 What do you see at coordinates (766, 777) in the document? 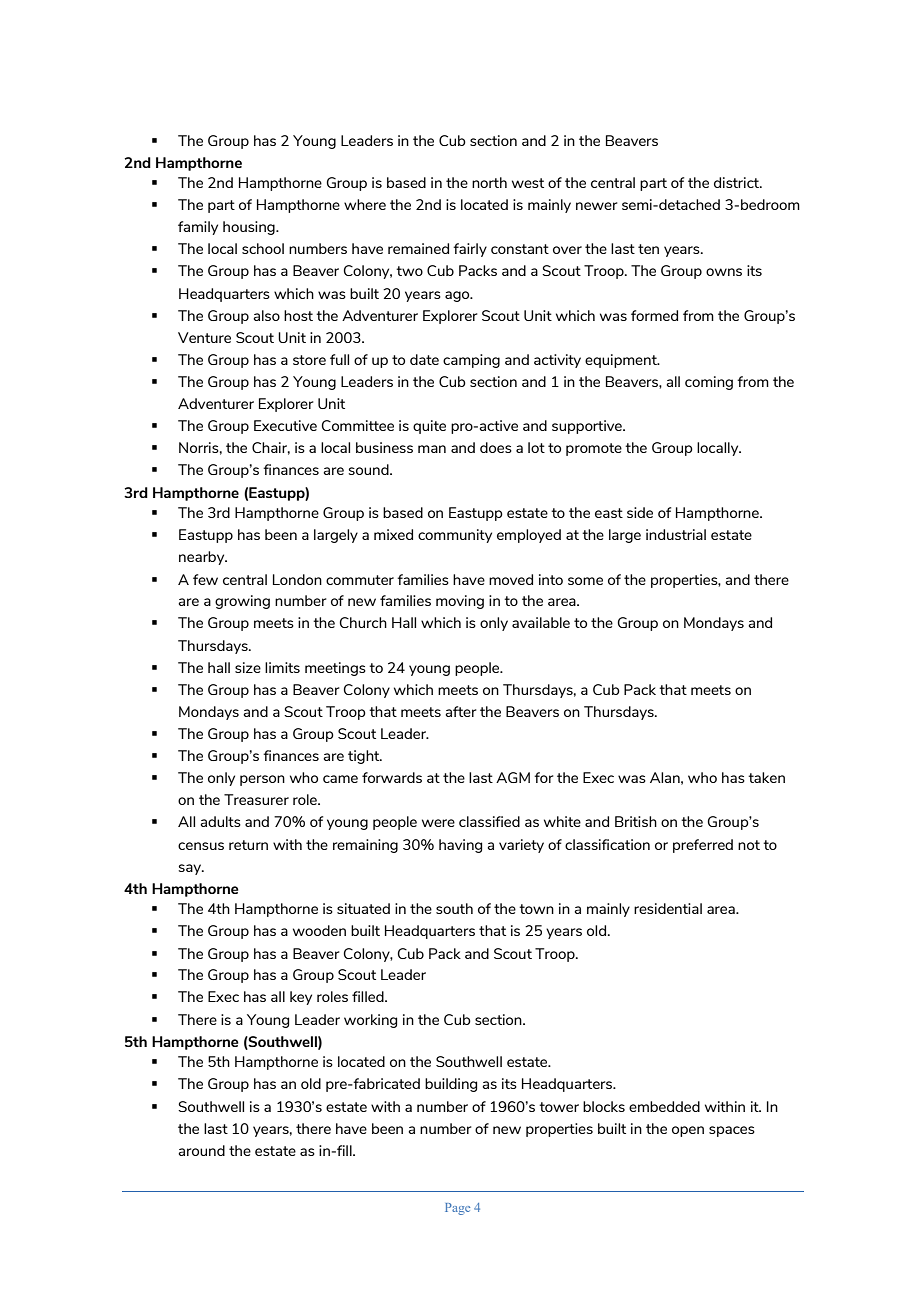
I see `taken` at bounding box center [766, 777].
